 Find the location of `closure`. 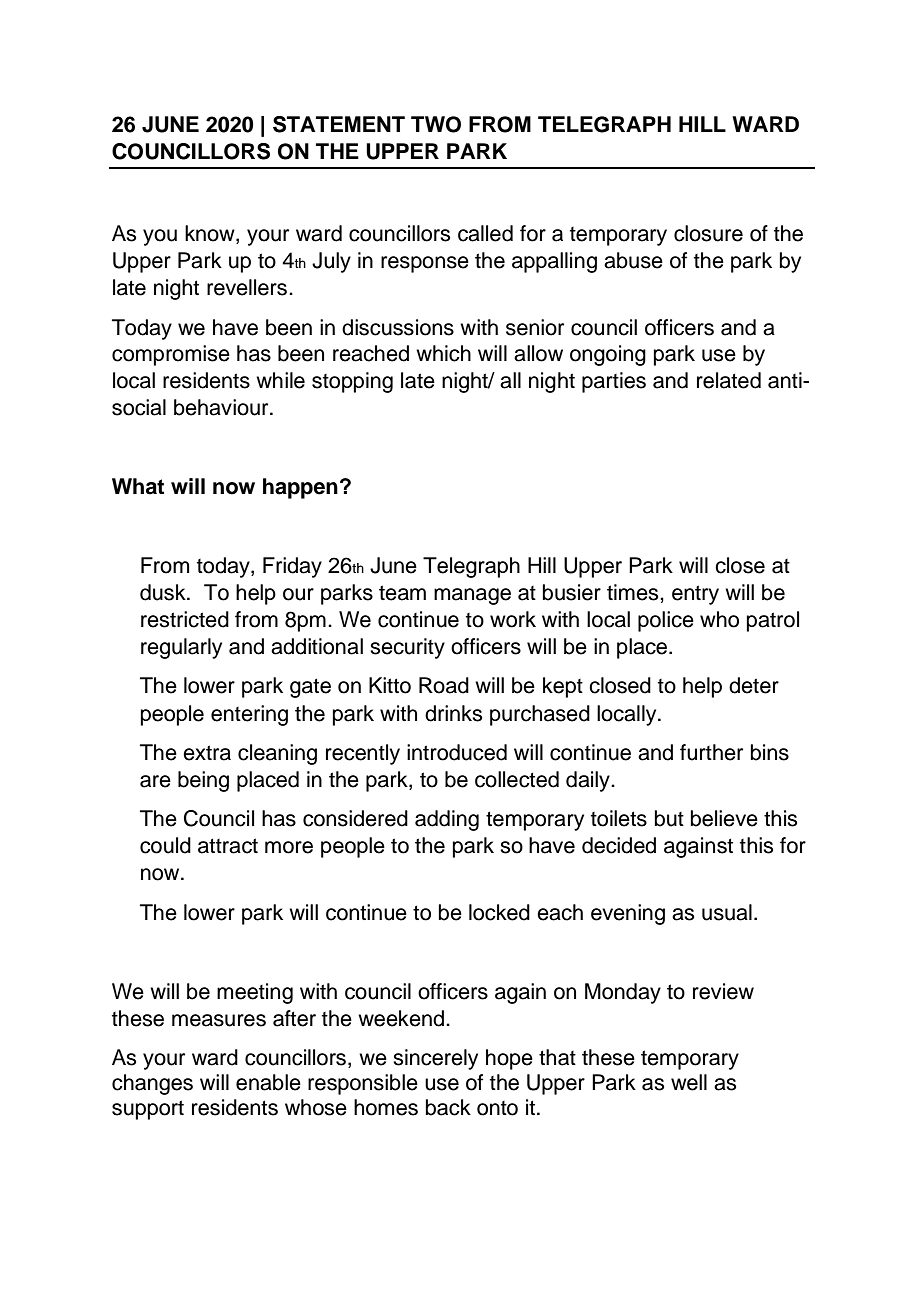

closure is located at coordinates (708, 233).
